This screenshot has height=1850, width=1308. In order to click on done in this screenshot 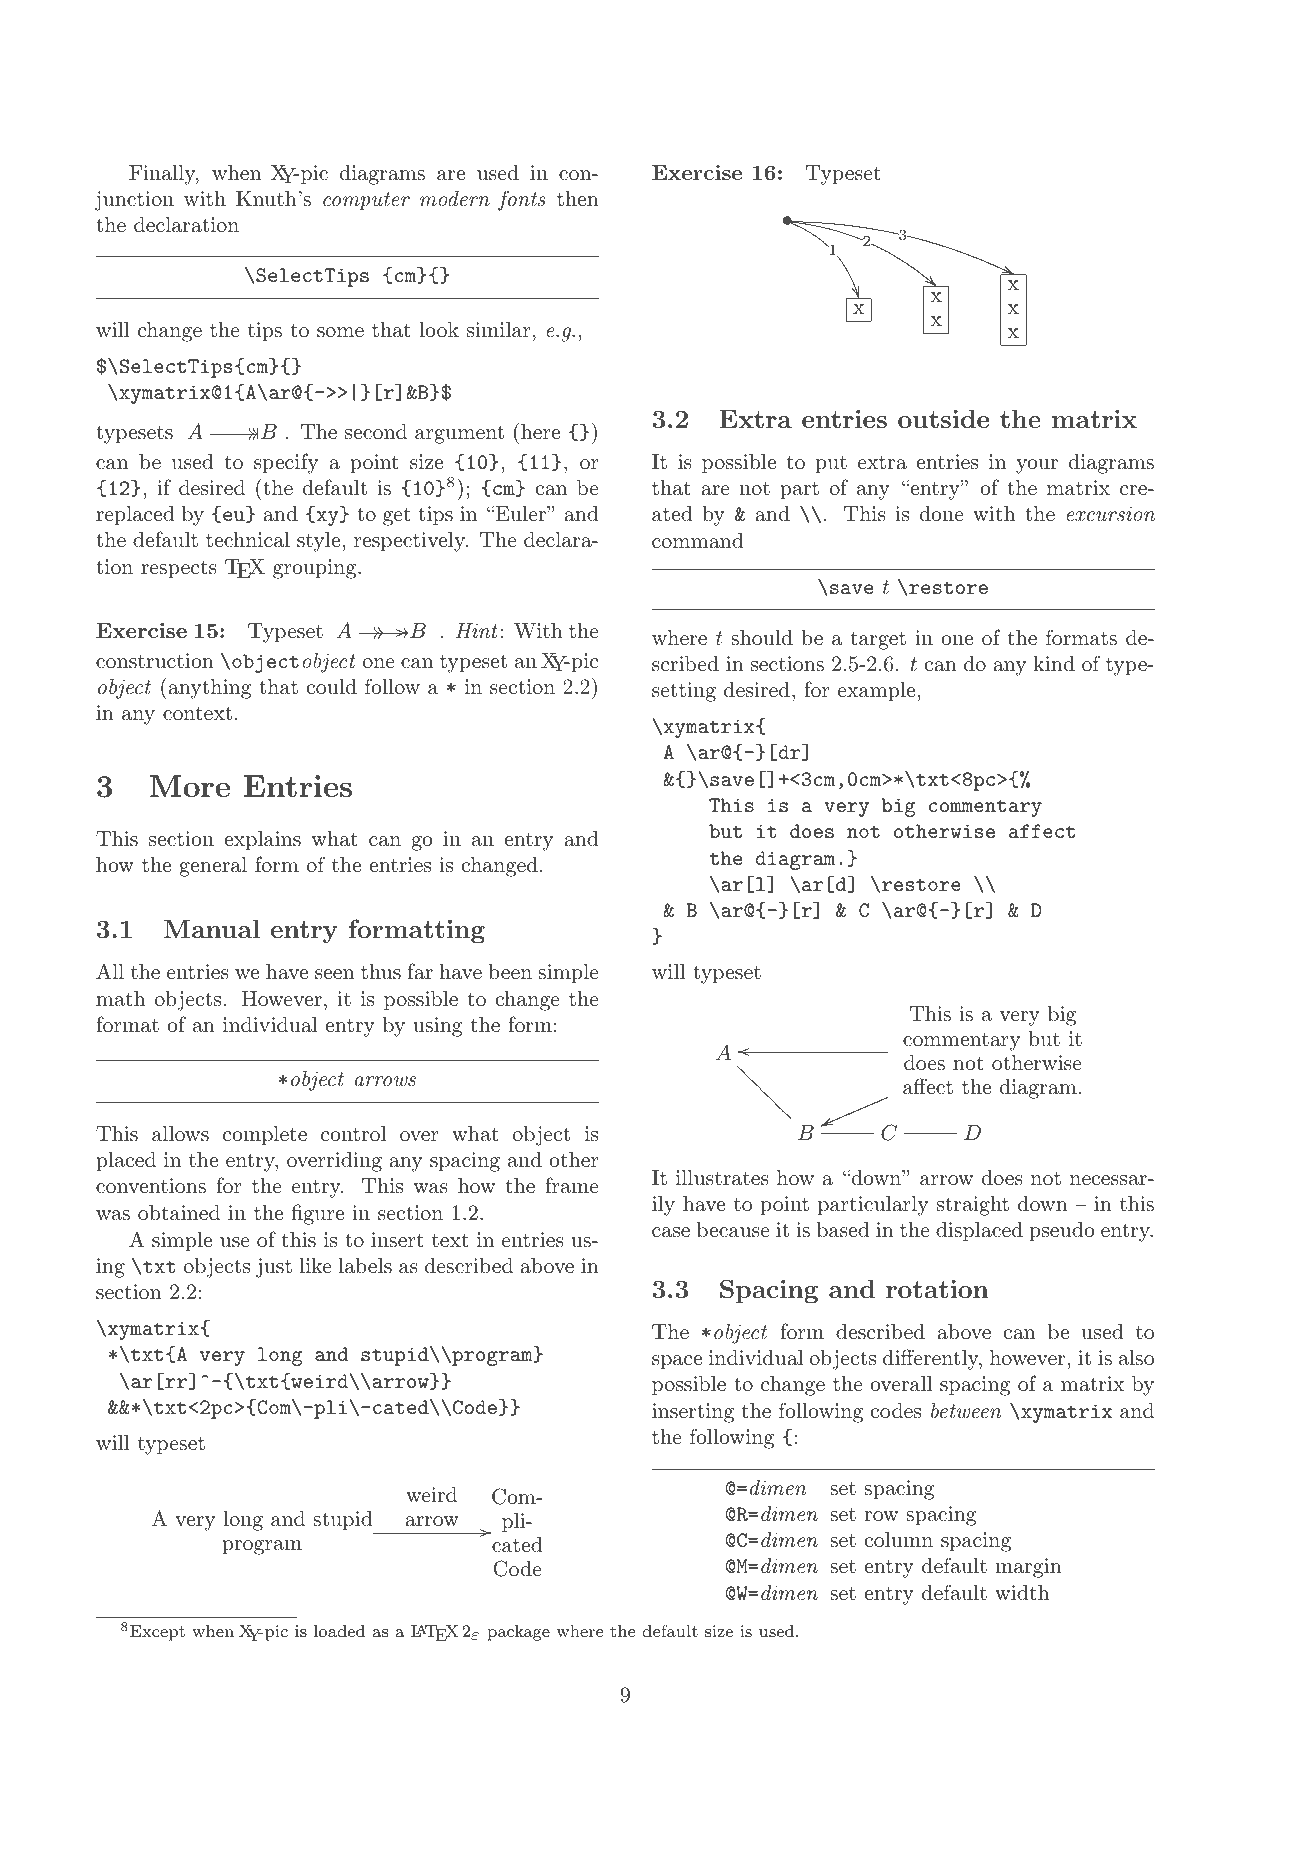, I will do `click(941, 513)`.
